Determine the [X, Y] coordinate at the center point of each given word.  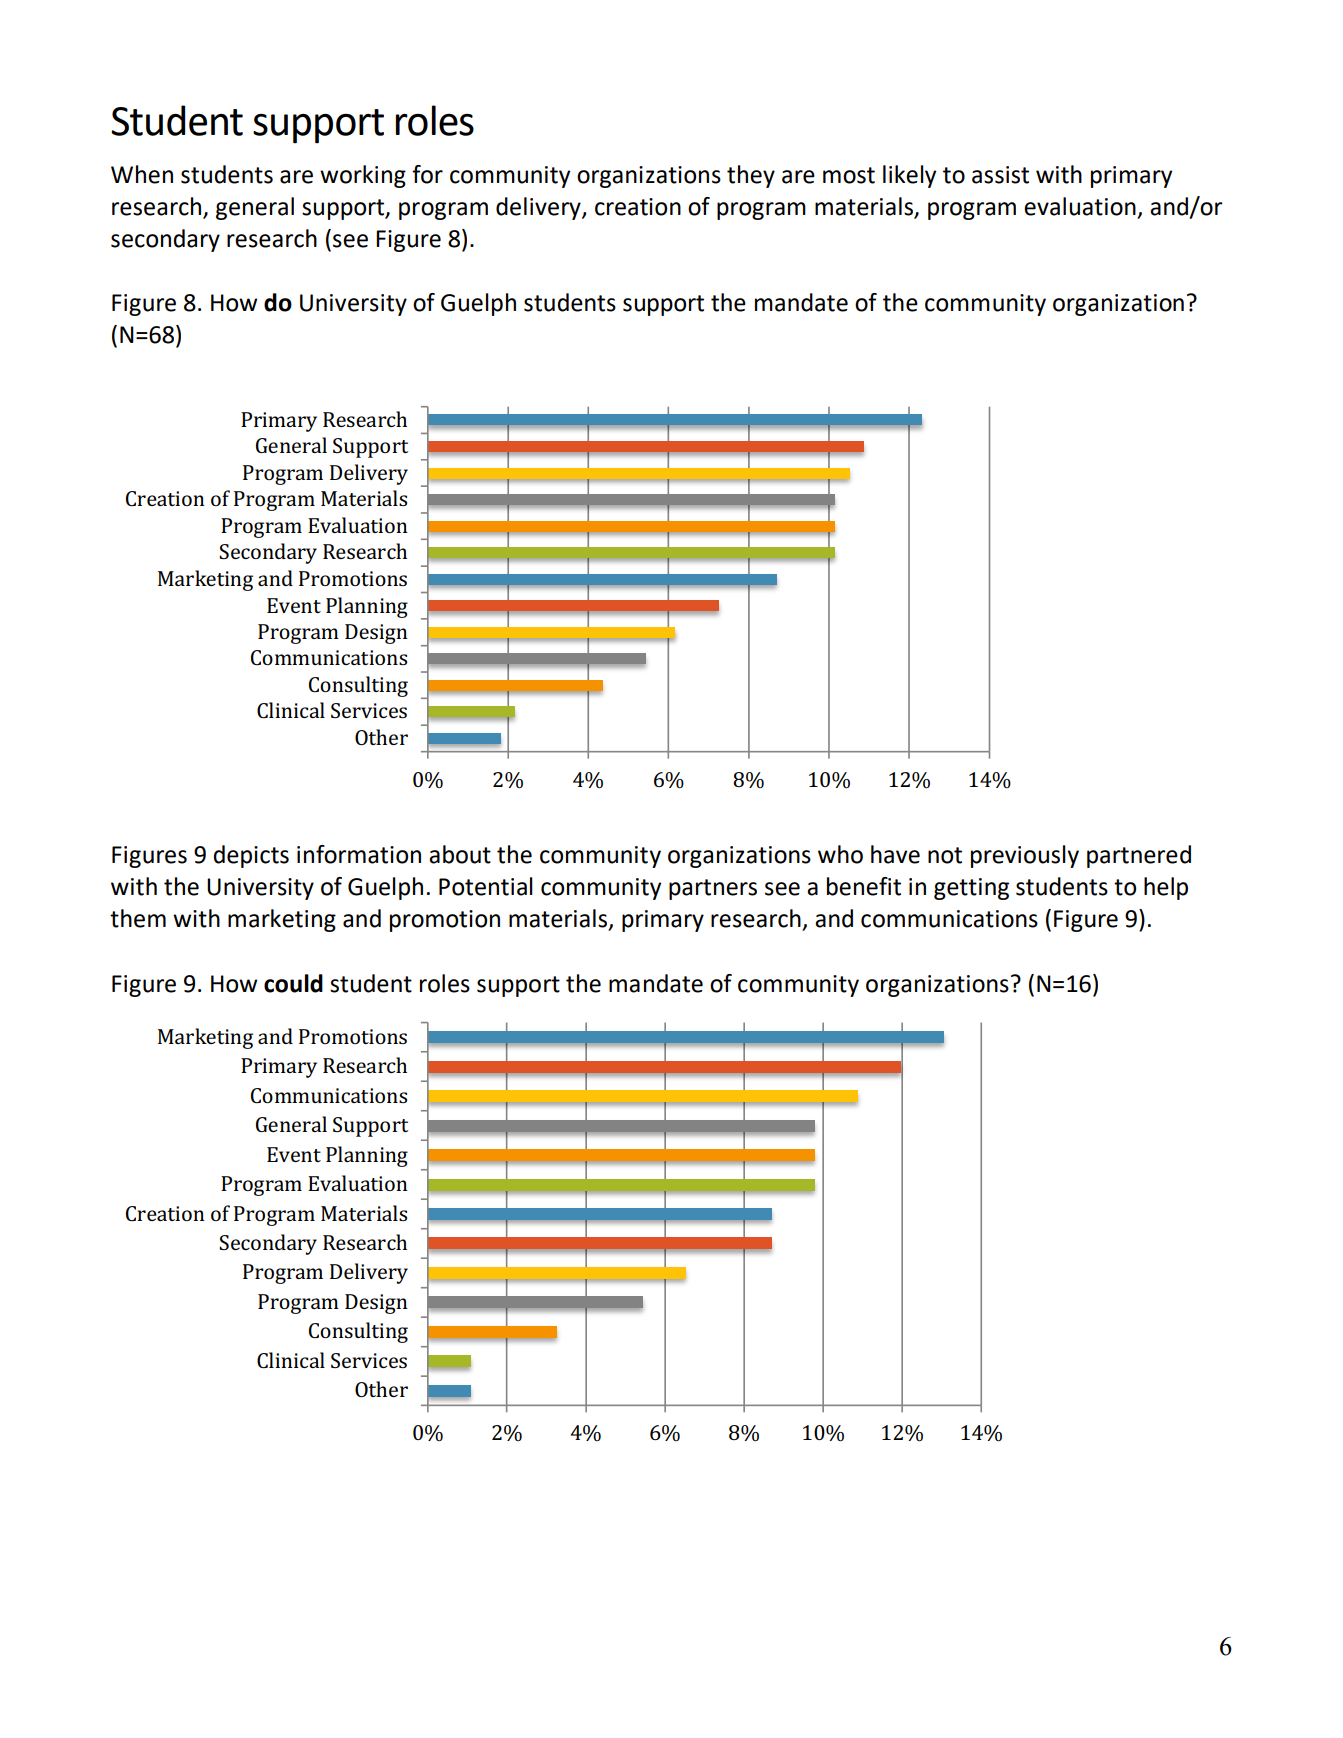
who [840, 854]
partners [713, 889]
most [849, 175]
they [751, 176]
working [363, 176]
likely [909, 176]
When [142, 174]
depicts [251, 856]
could [293, 983]
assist [1000, 175]
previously [1025, 856]
